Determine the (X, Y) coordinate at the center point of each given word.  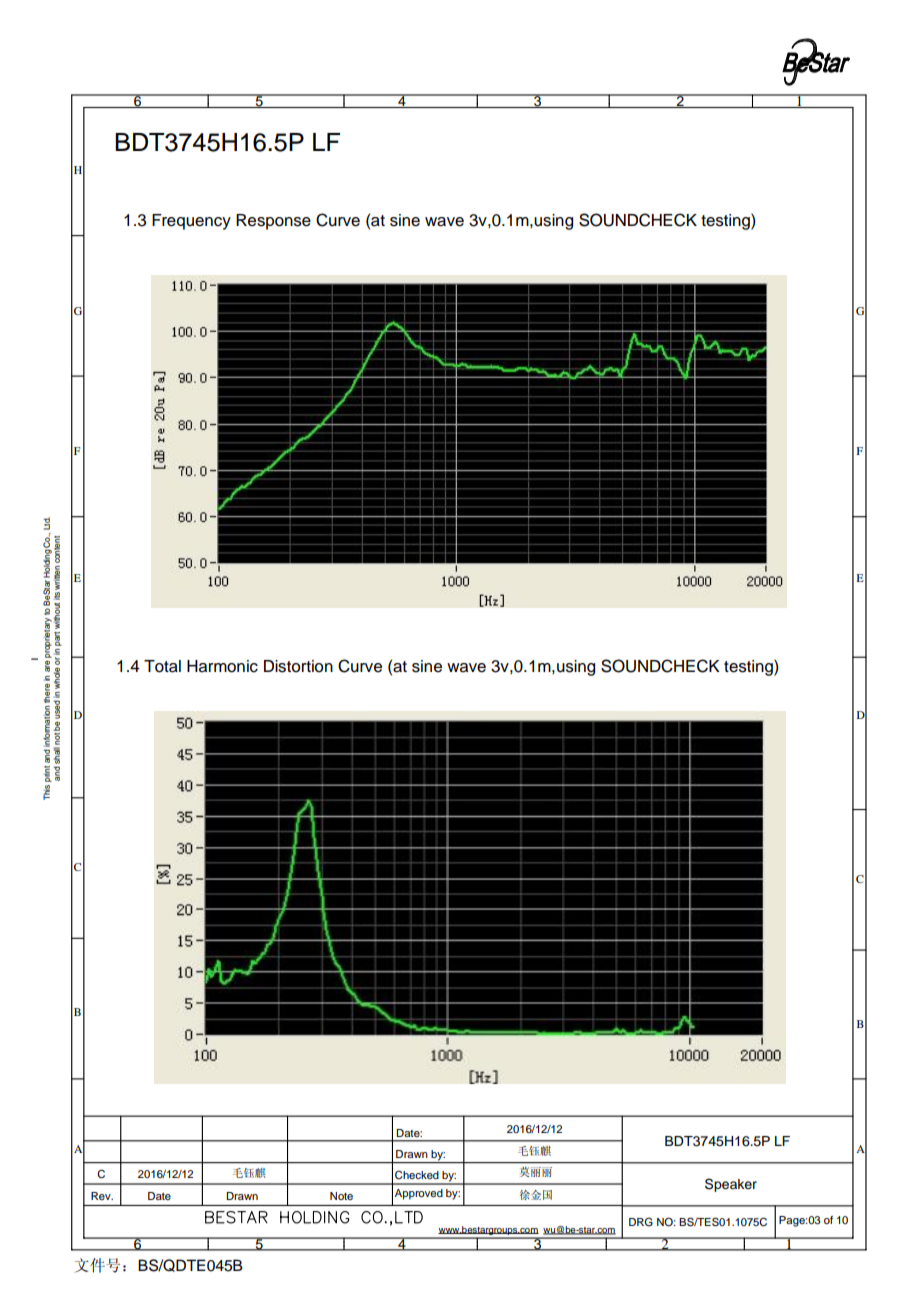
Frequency (191, 222)
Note (341, 1196)
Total (162, 666)
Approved (419, 1194)
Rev (102, 1196)
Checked (417, 1175)
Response (273, 222)
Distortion (298, 666)
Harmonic (222, 666)
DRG (641, 1222)
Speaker (731, 1185)
